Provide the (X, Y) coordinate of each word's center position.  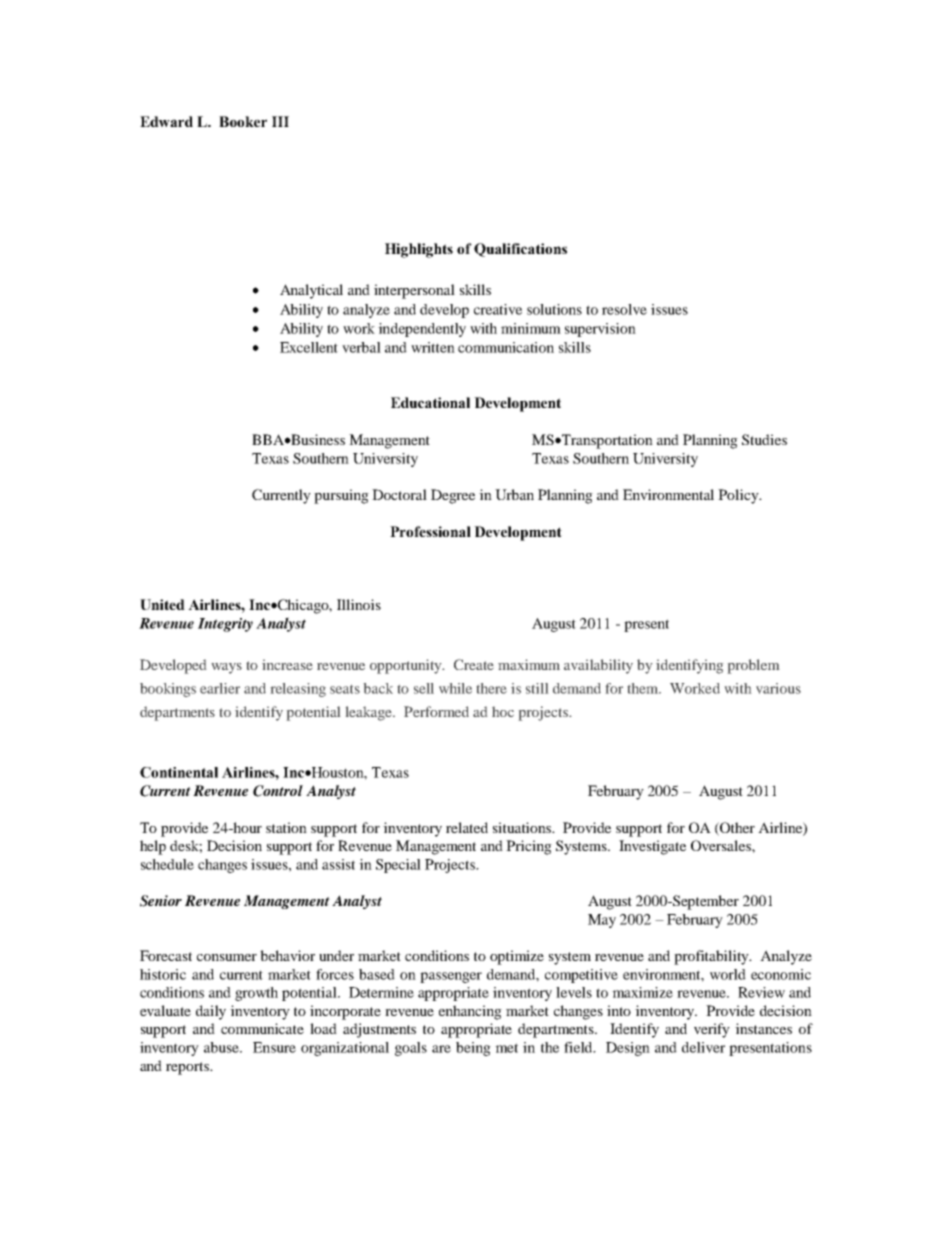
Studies (764, 439)
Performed (436, 711)
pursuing (341, 496)
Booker (243, 121)
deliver (703, 1047)
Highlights (419, 250)
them (644, 688)
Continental (179, 772)
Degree (453, 496)
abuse (222, 1047)
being (473, 1049)
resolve (624, 309)
